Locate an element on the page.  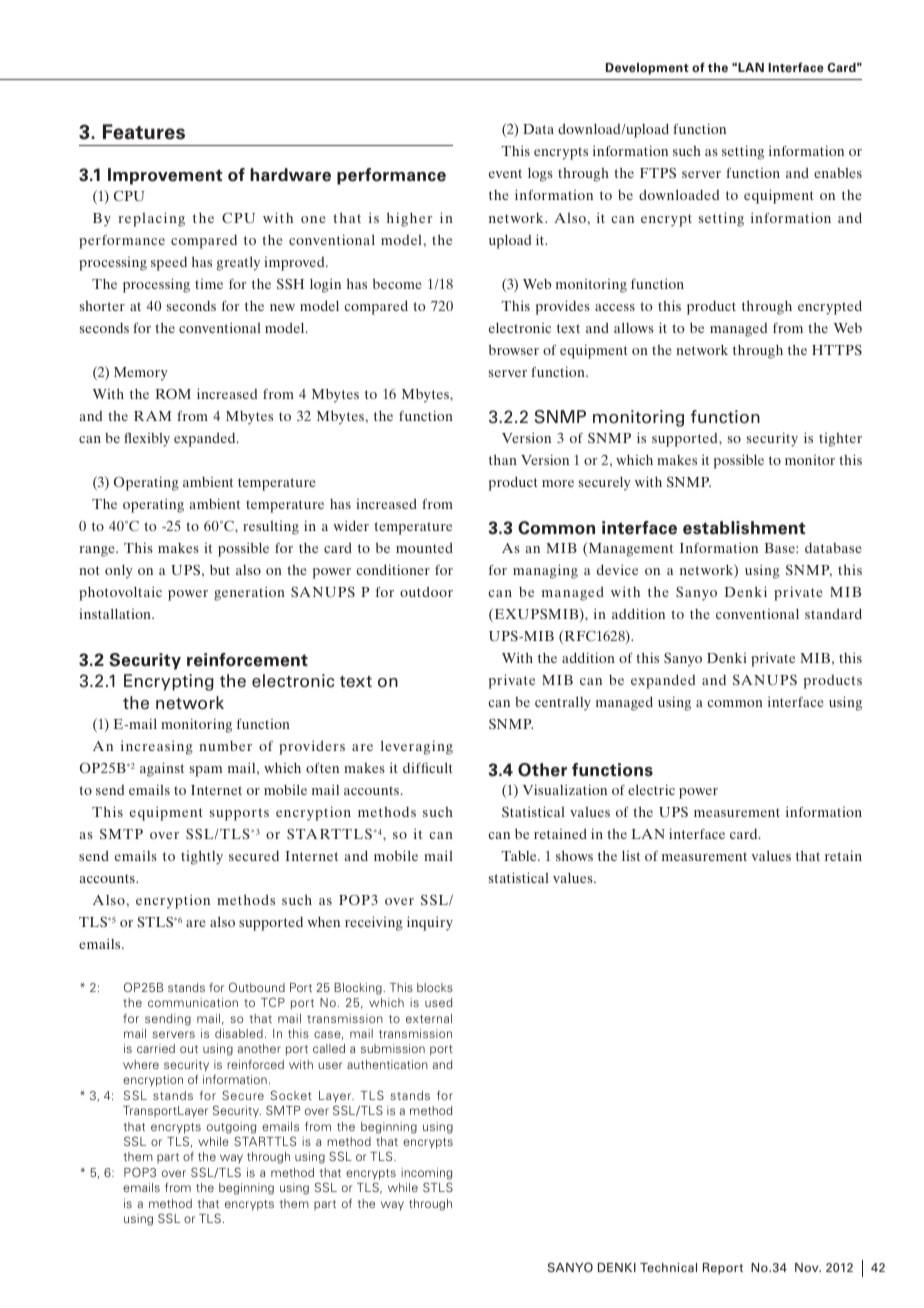
used is located at coordinates (438, 1002).
